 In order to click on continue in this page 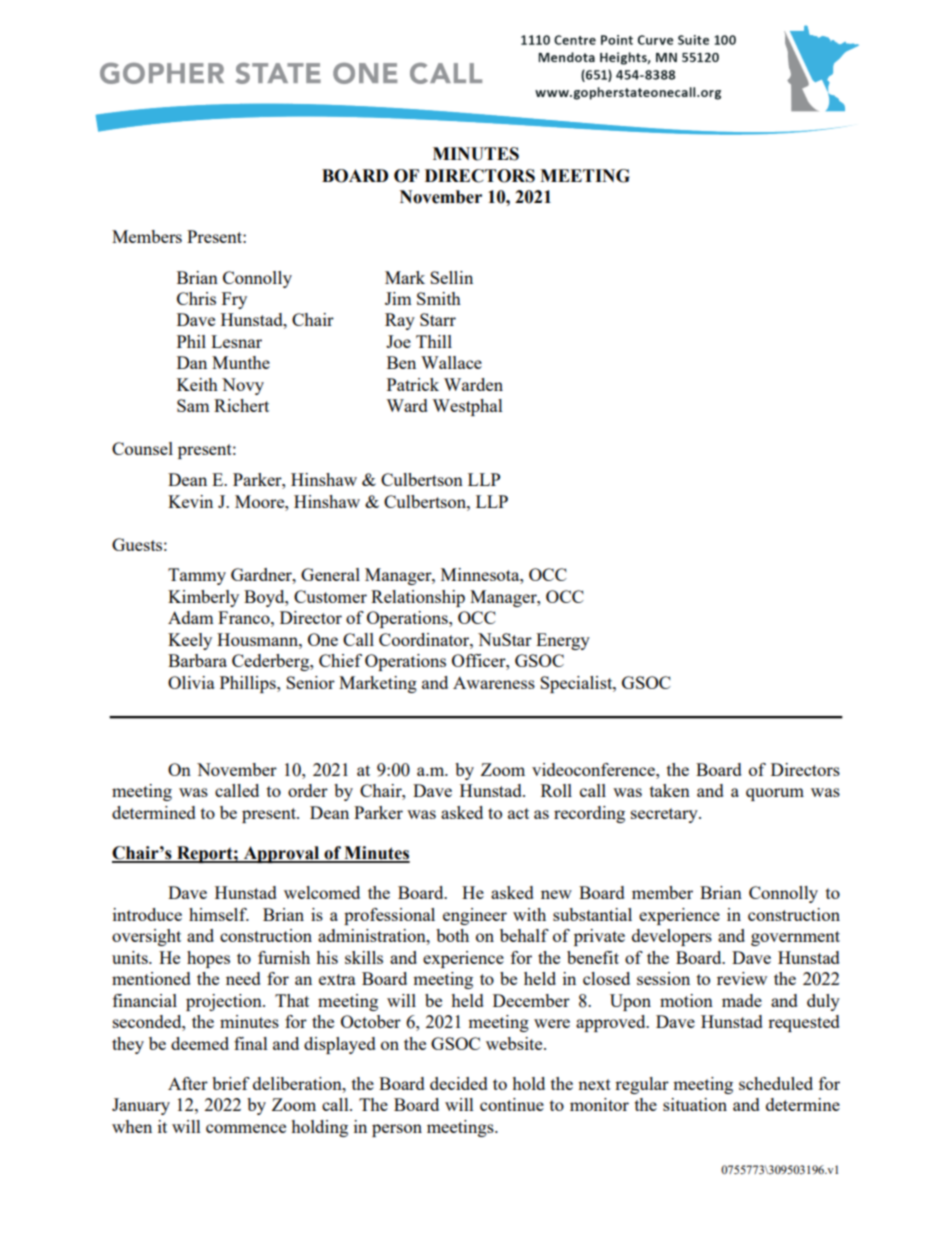, I will do `click(512, 1104)`.
